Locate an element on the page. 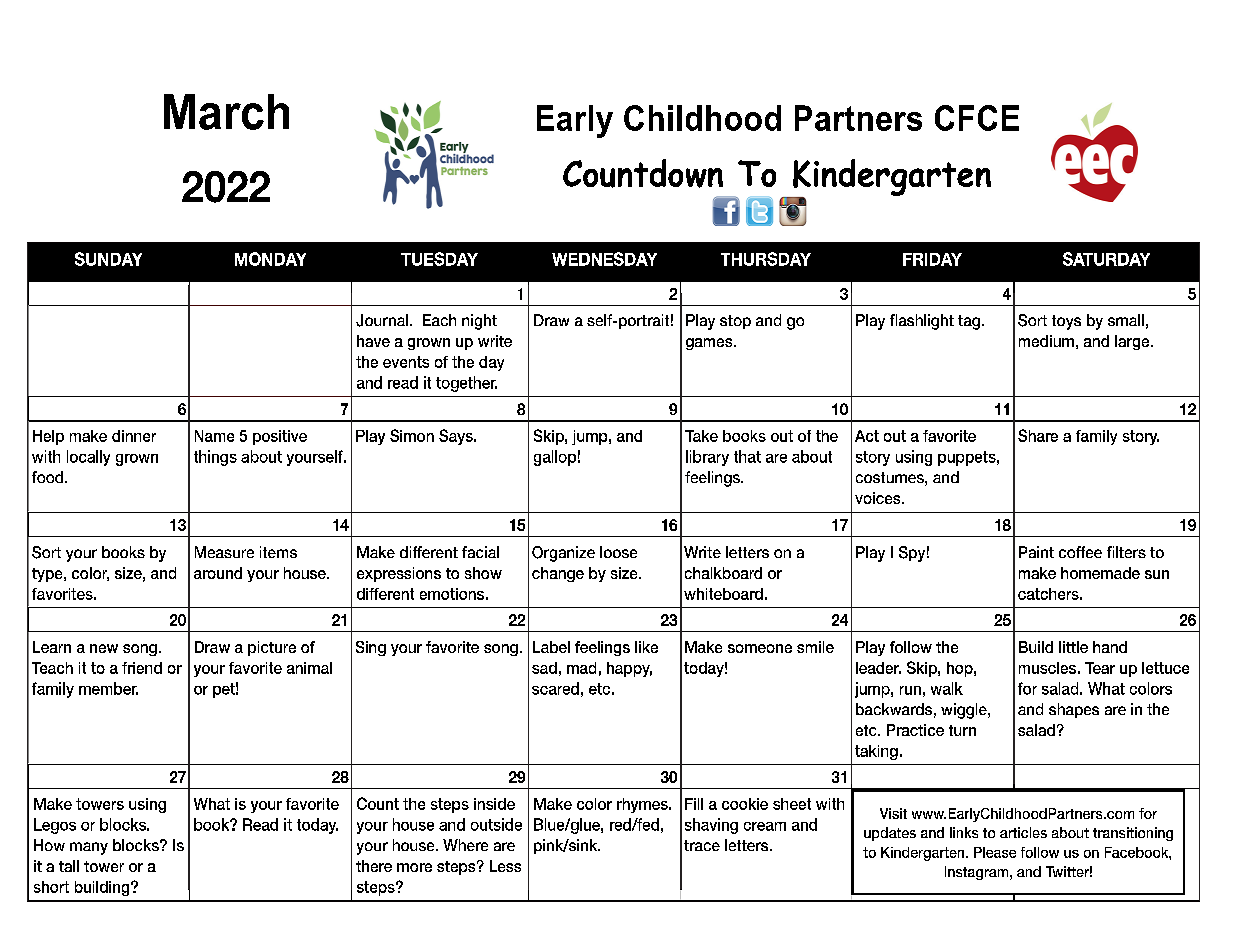 Image resolution: width=1233 pixels, height=952 pixels. gallop is located at coordinates (555, 458).
